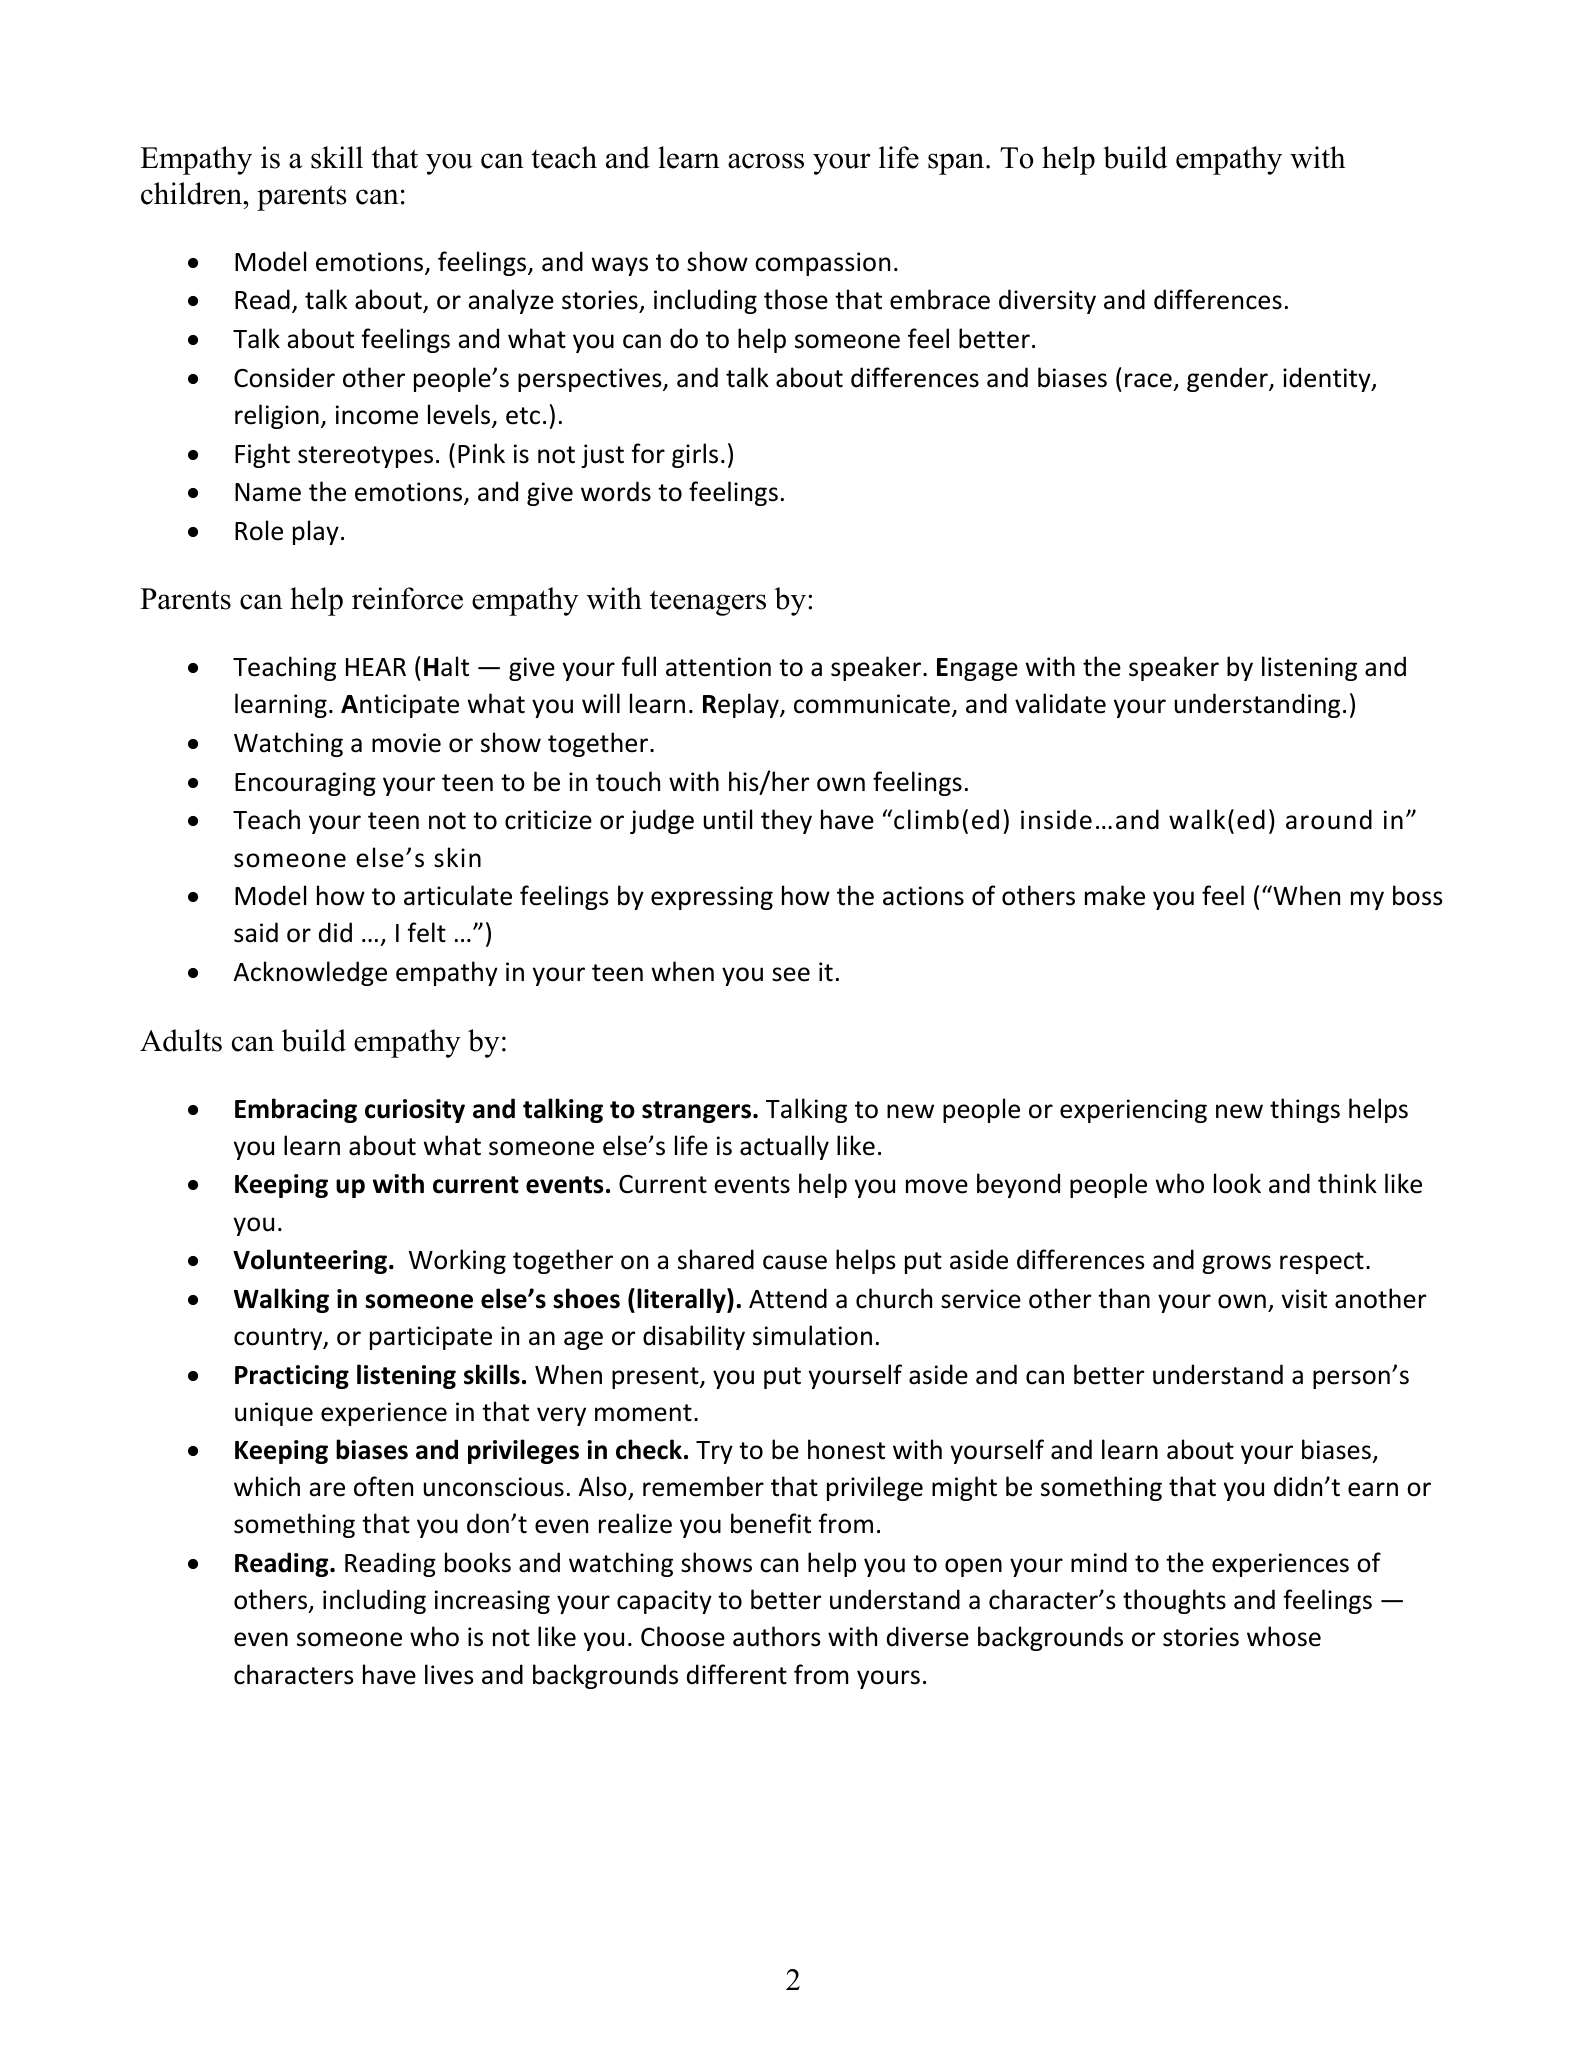  I want to click on gender, so click(1228, 379).
